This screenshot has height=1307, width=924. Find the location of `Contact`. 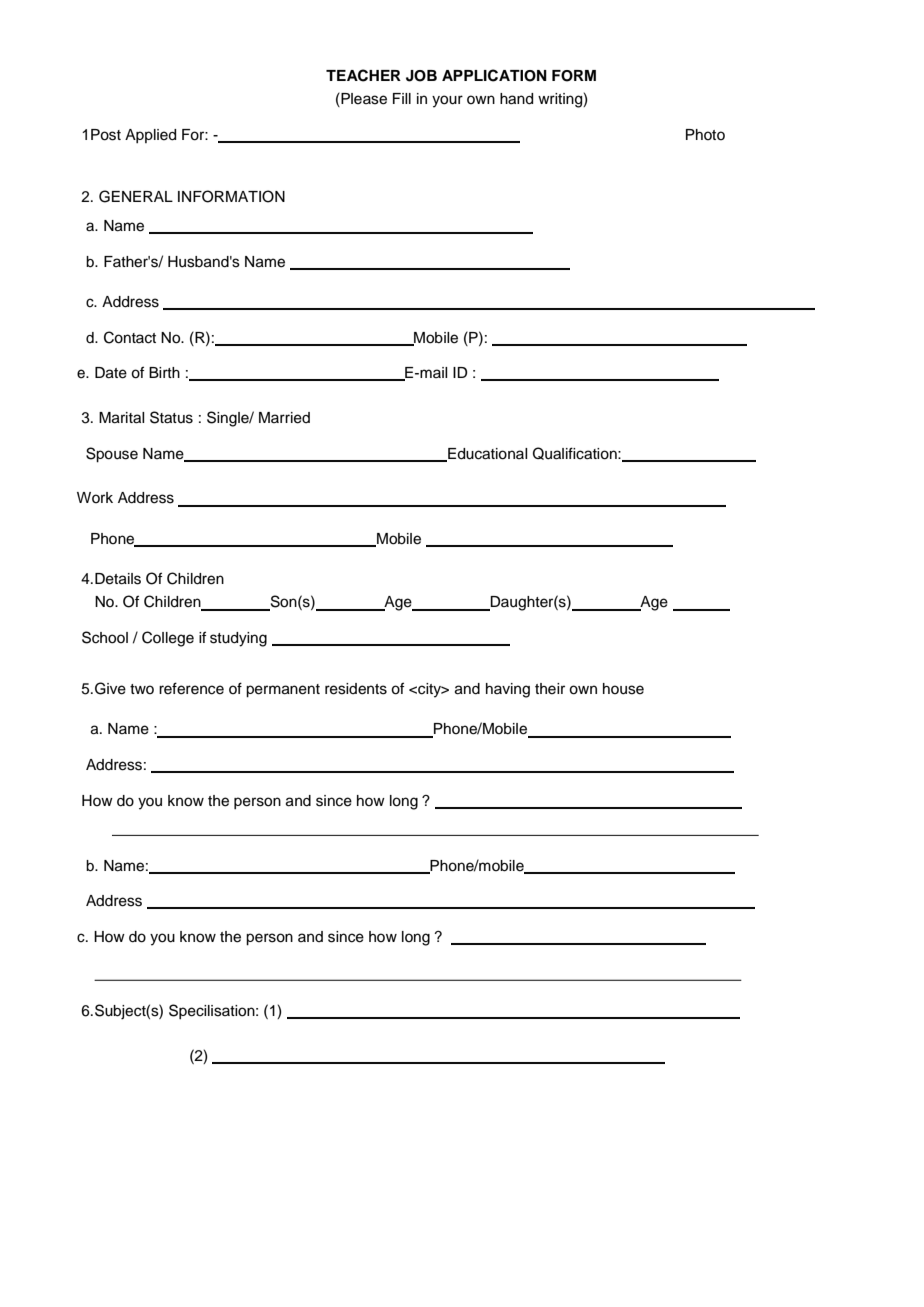

Contact is located at coordinates (130, 337).
